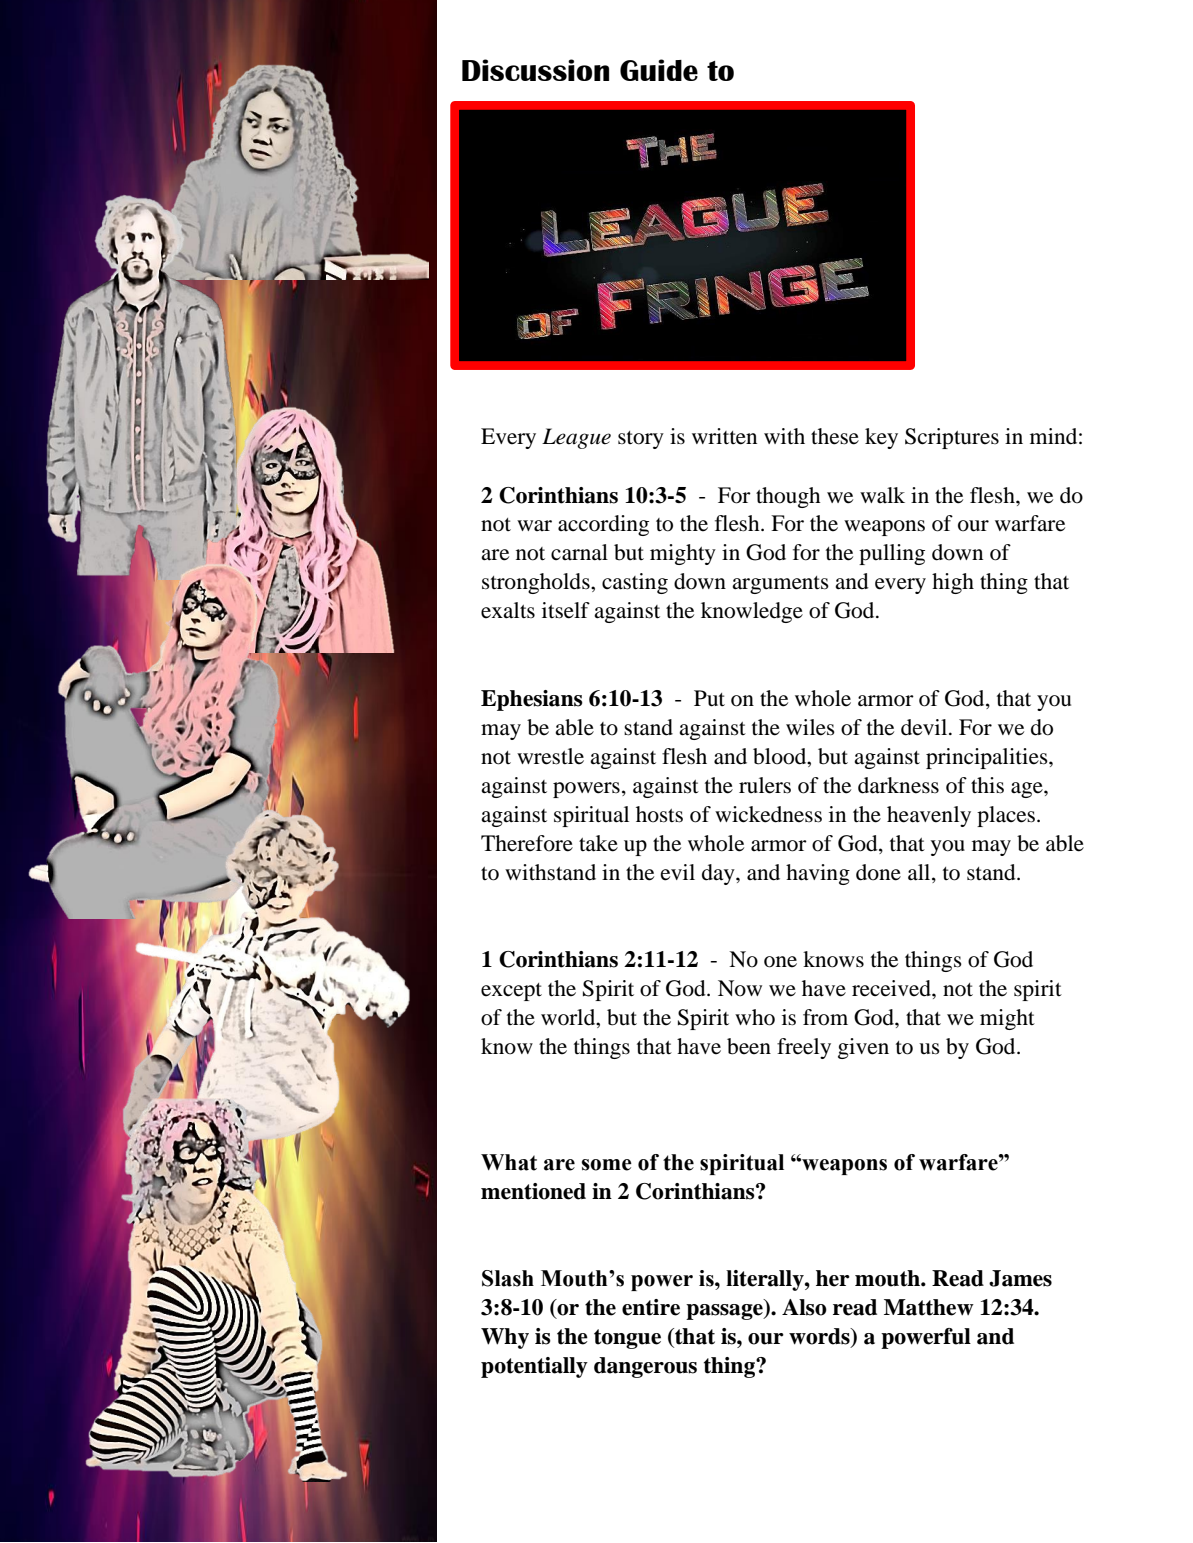 The width and height of the image is (1193, 1543). Describe the element at coordinates (881, 438) in the image. I see `key` at that location.
